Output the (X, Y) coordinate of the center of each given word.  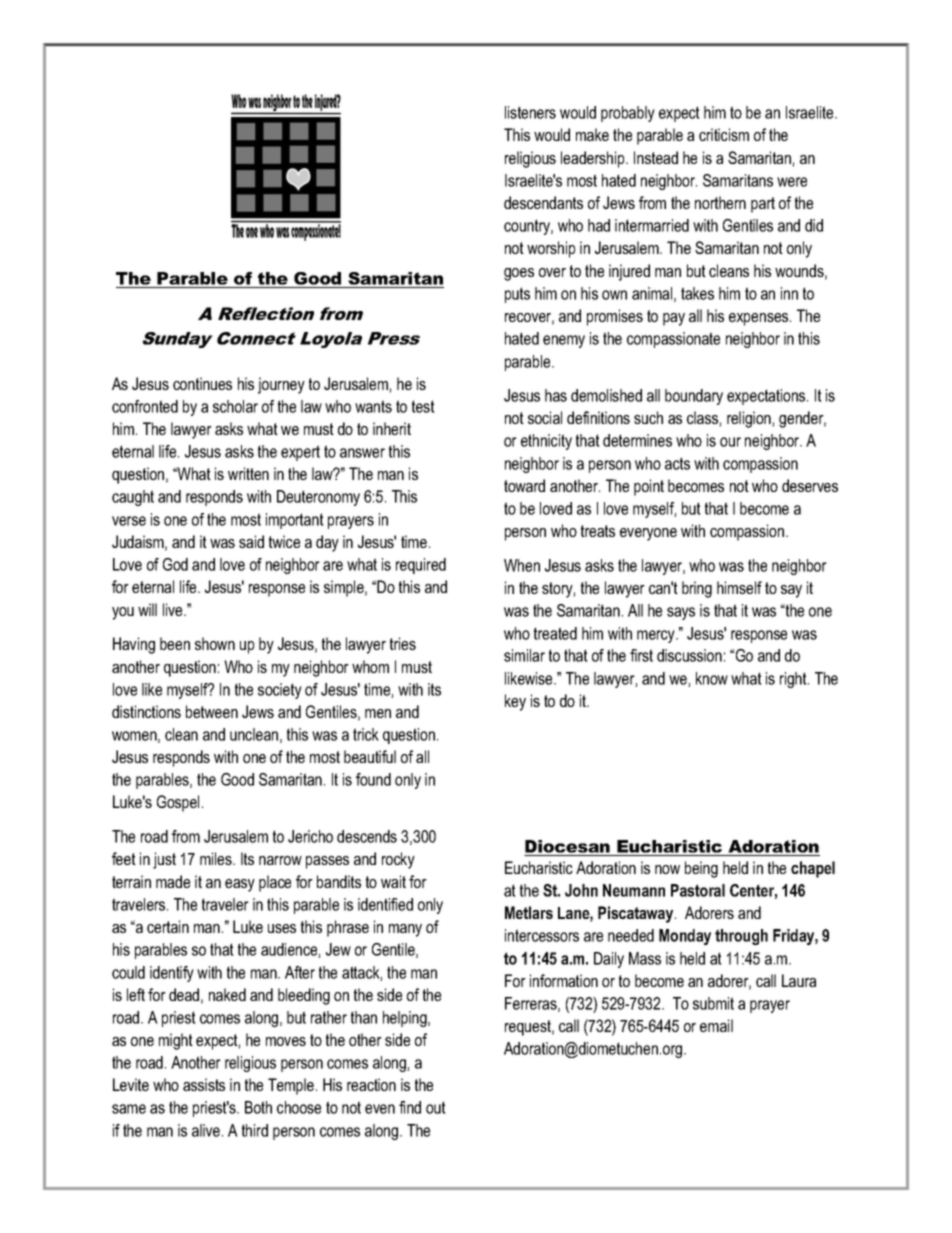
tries (403, 643)
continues (202, 383)
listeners (530, 112)
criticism (724, 134)
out (436, 1107)
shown (215, 643)
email (716, 1025)
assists (204, 1084)
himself (739, 587)
